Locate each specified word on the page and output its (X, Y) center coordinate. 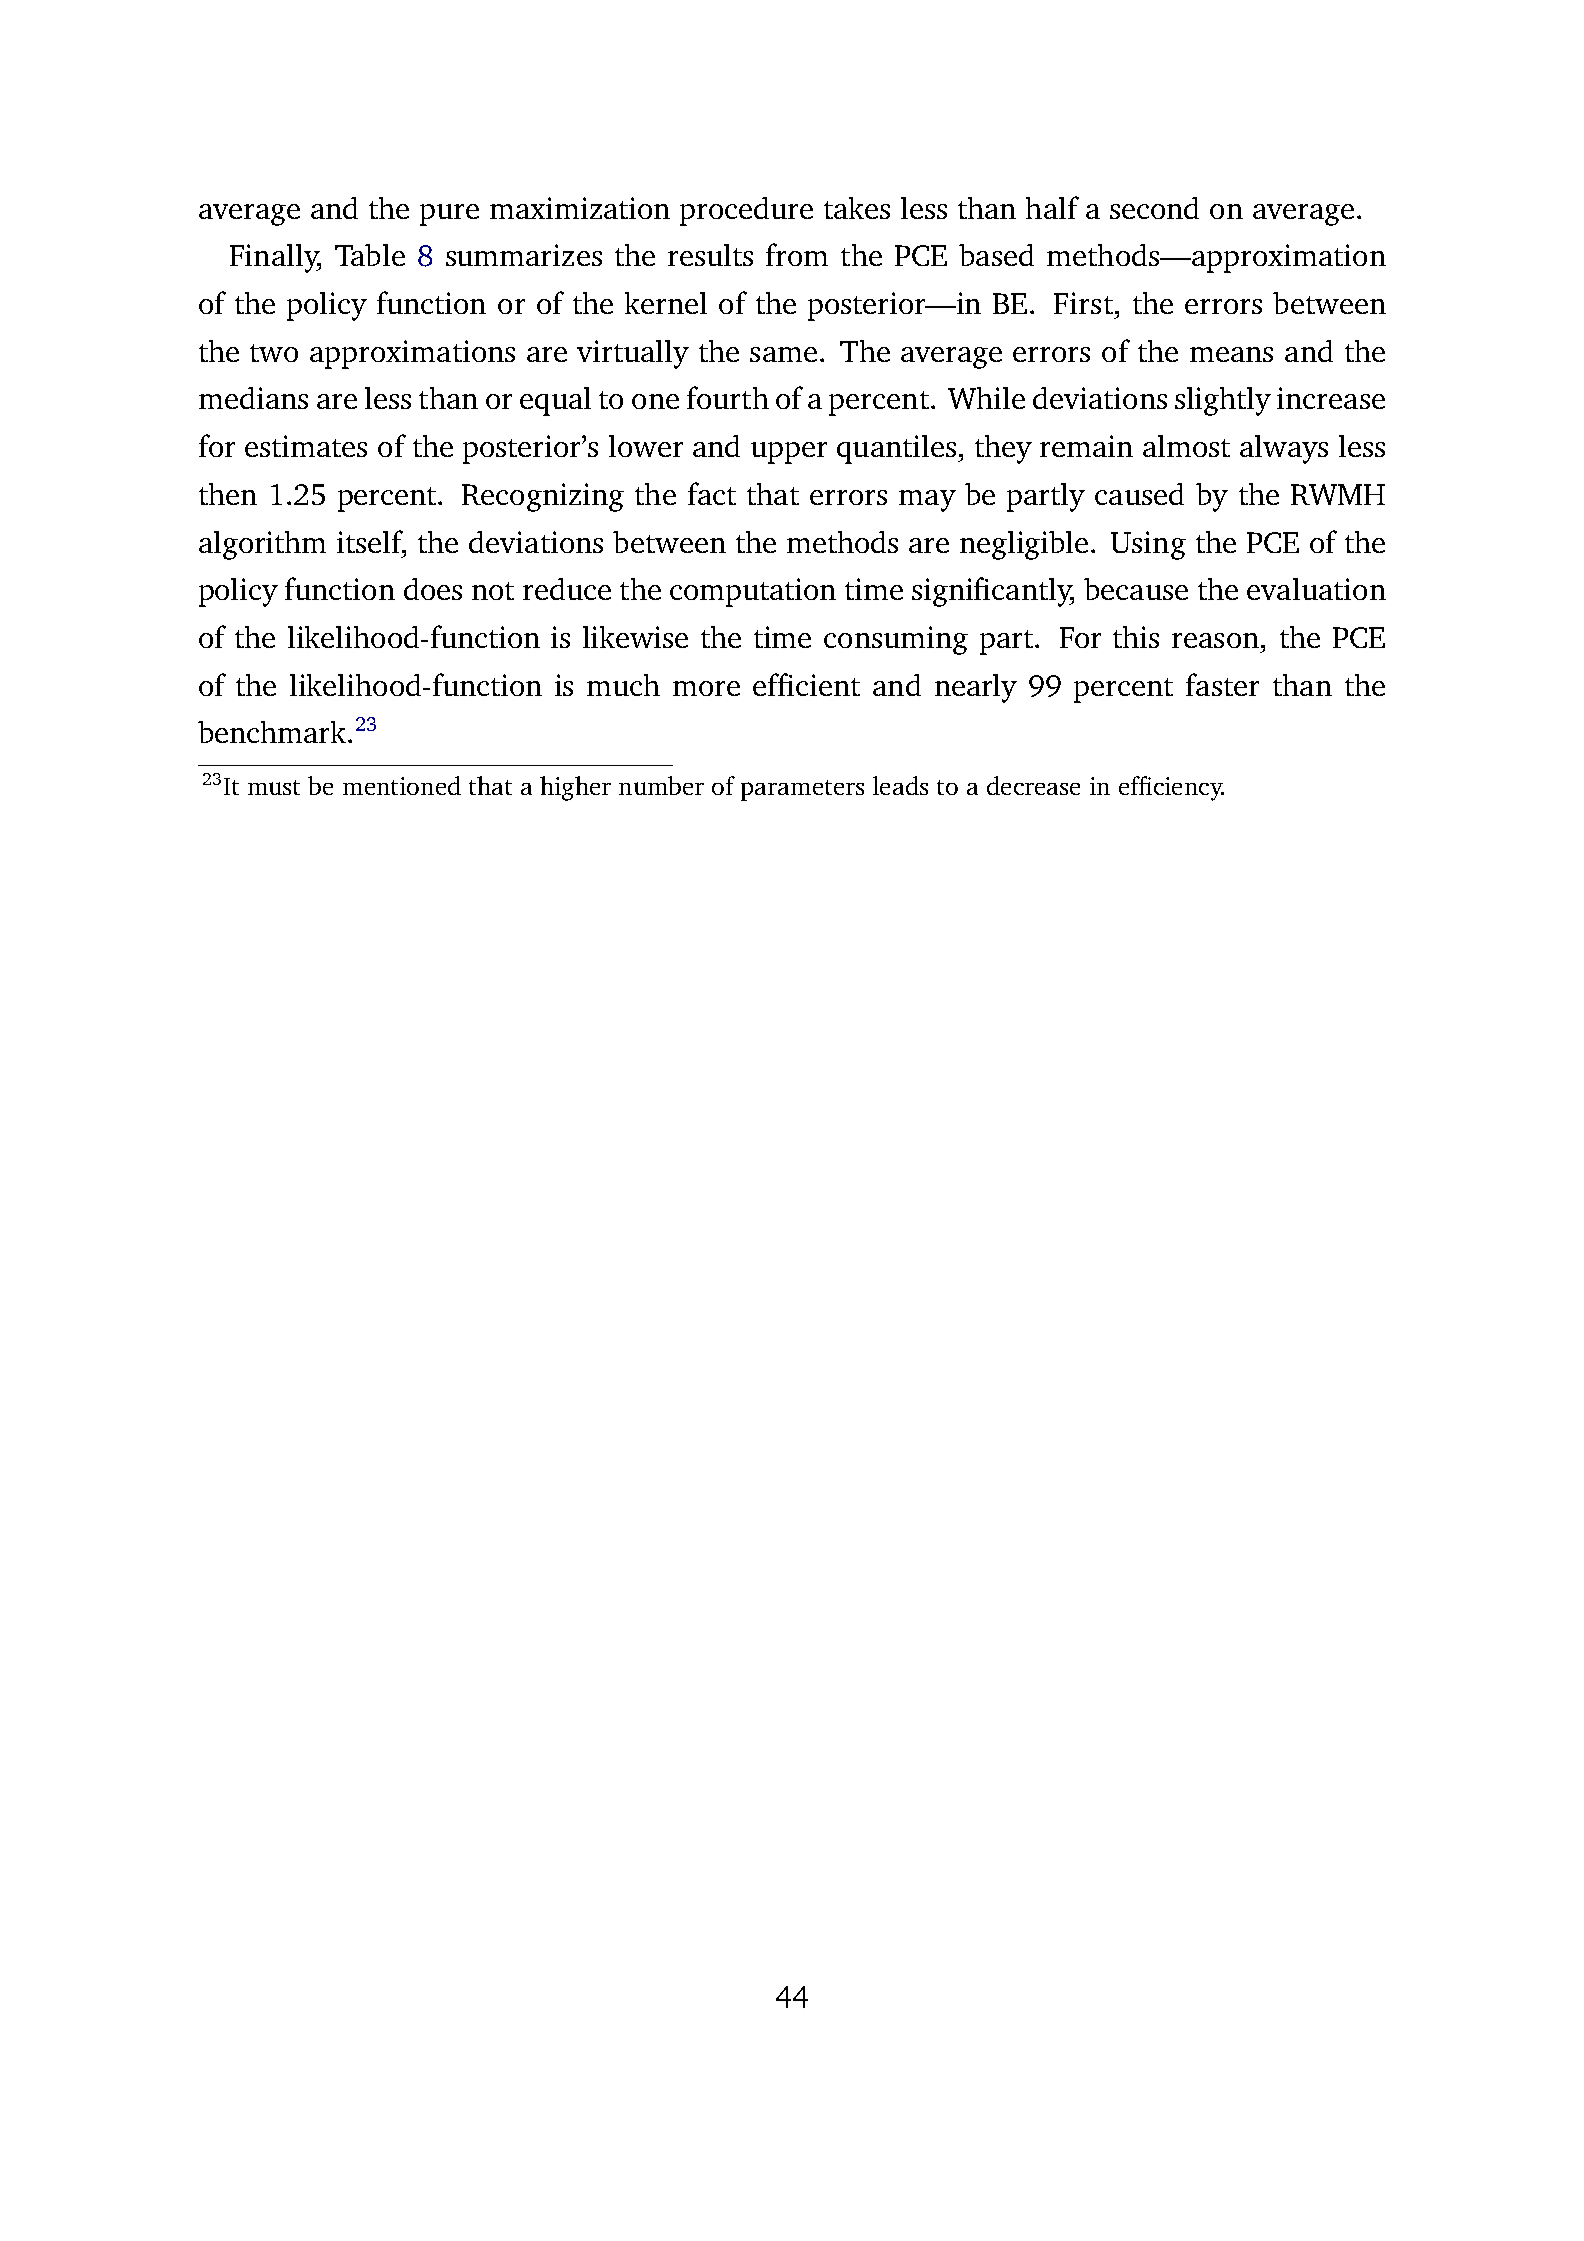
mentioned (402, 785)
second (1154, 208)
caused (1139, 494)
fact (712, 493)
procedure (746, 211)
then (228, 494)
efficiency (1171, 788)
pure (449, 215)
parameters (802, 790)
